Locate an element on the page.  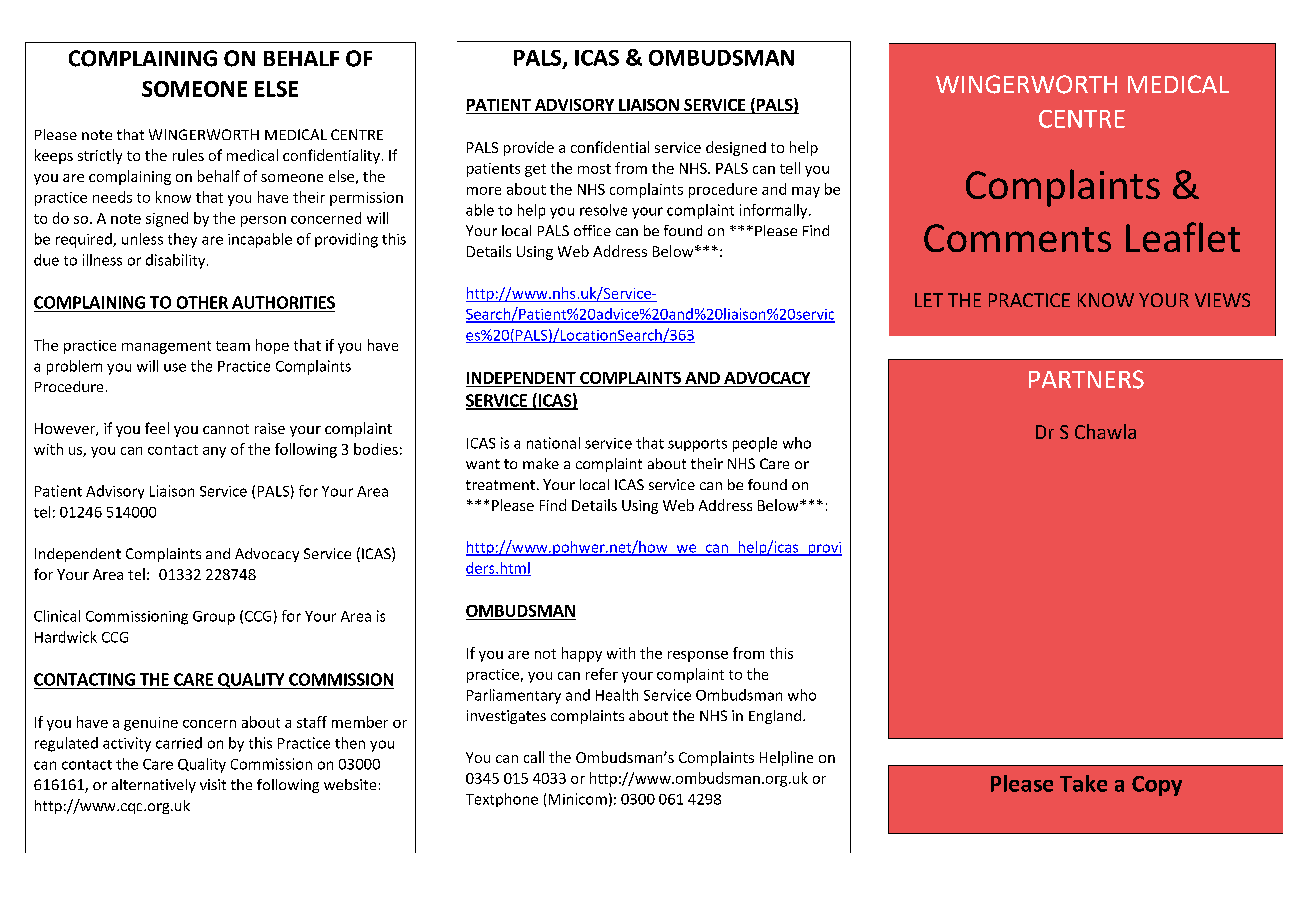
response is located at coordinates (698, 656).
